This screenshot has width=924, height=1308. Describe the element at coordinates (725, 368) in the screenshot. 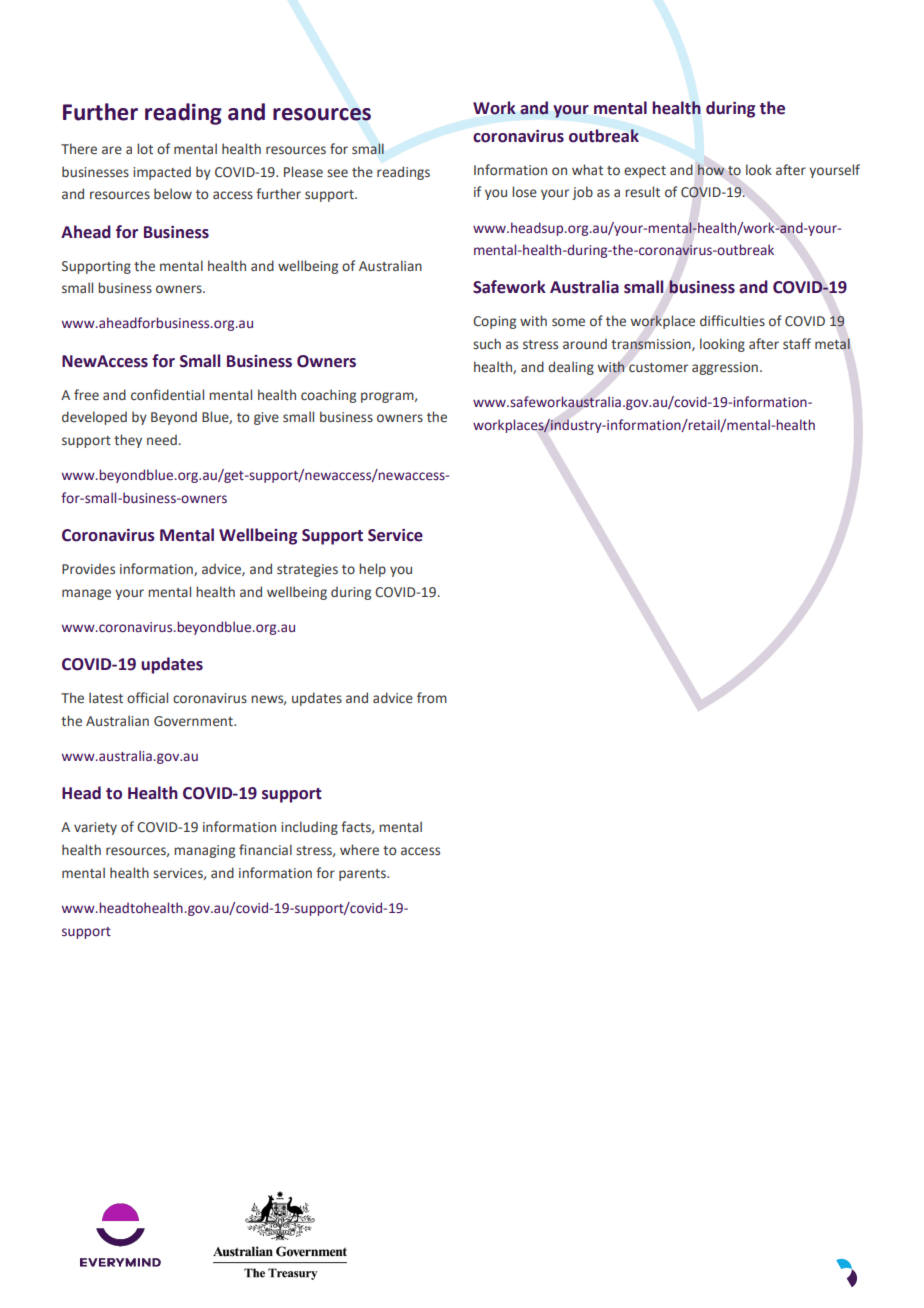

I see `aggression` at that location.
